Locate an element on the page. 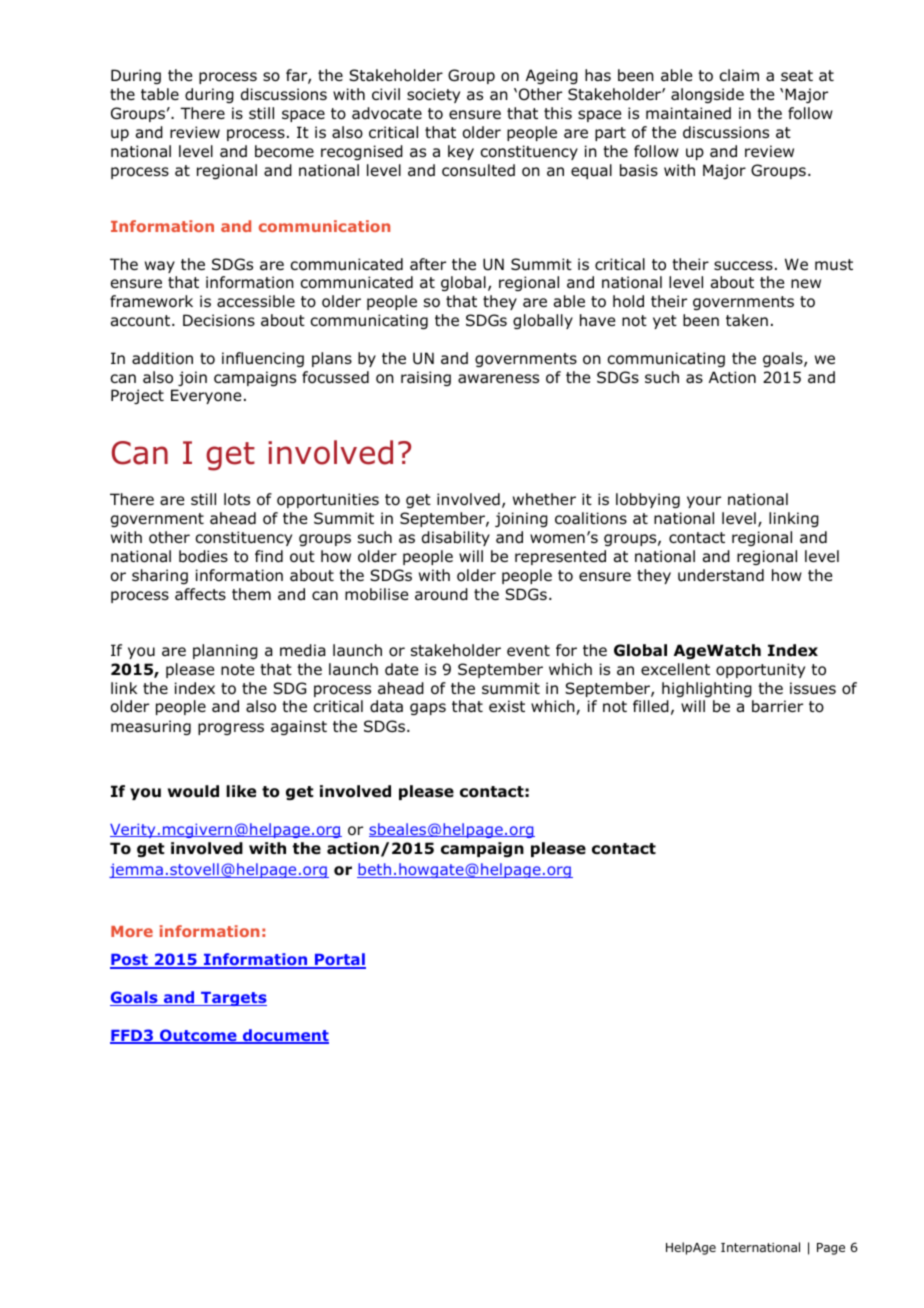 Image resolution: width=924 pixels, height=1308 pixels. would is located at coordinates (193, 791).
